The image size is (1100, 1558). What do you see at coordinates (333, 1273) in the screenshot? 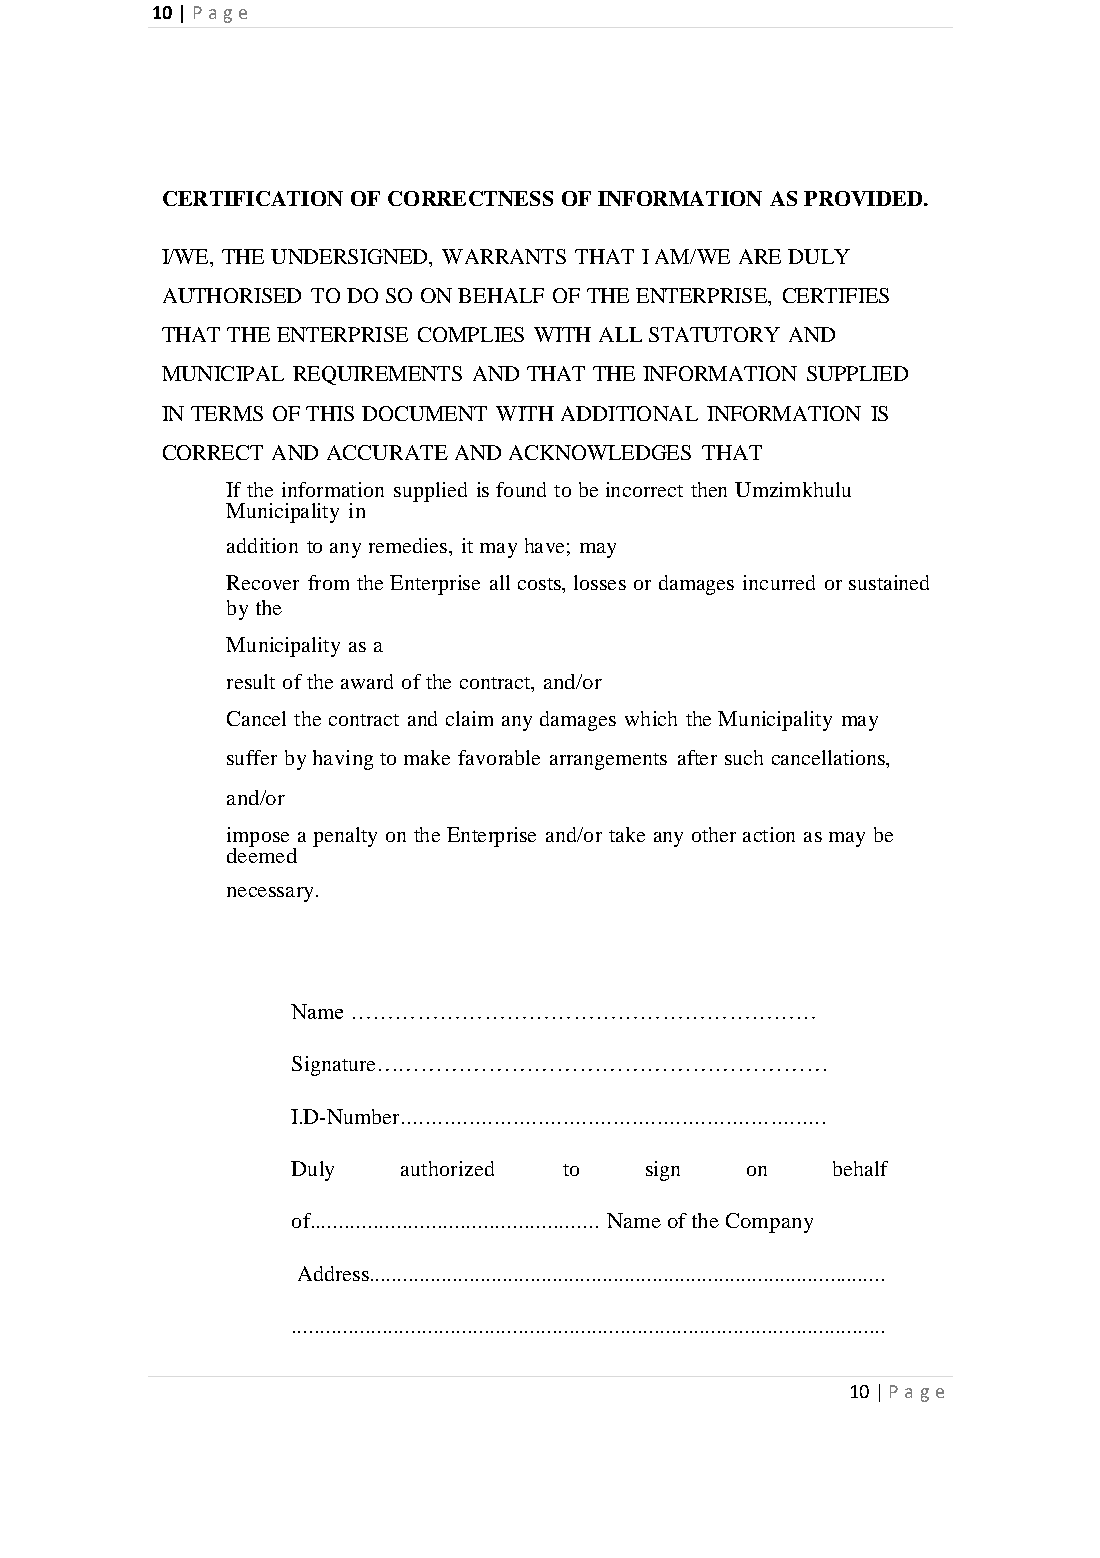
I see `Address` at bounding box center [333, 1273].
